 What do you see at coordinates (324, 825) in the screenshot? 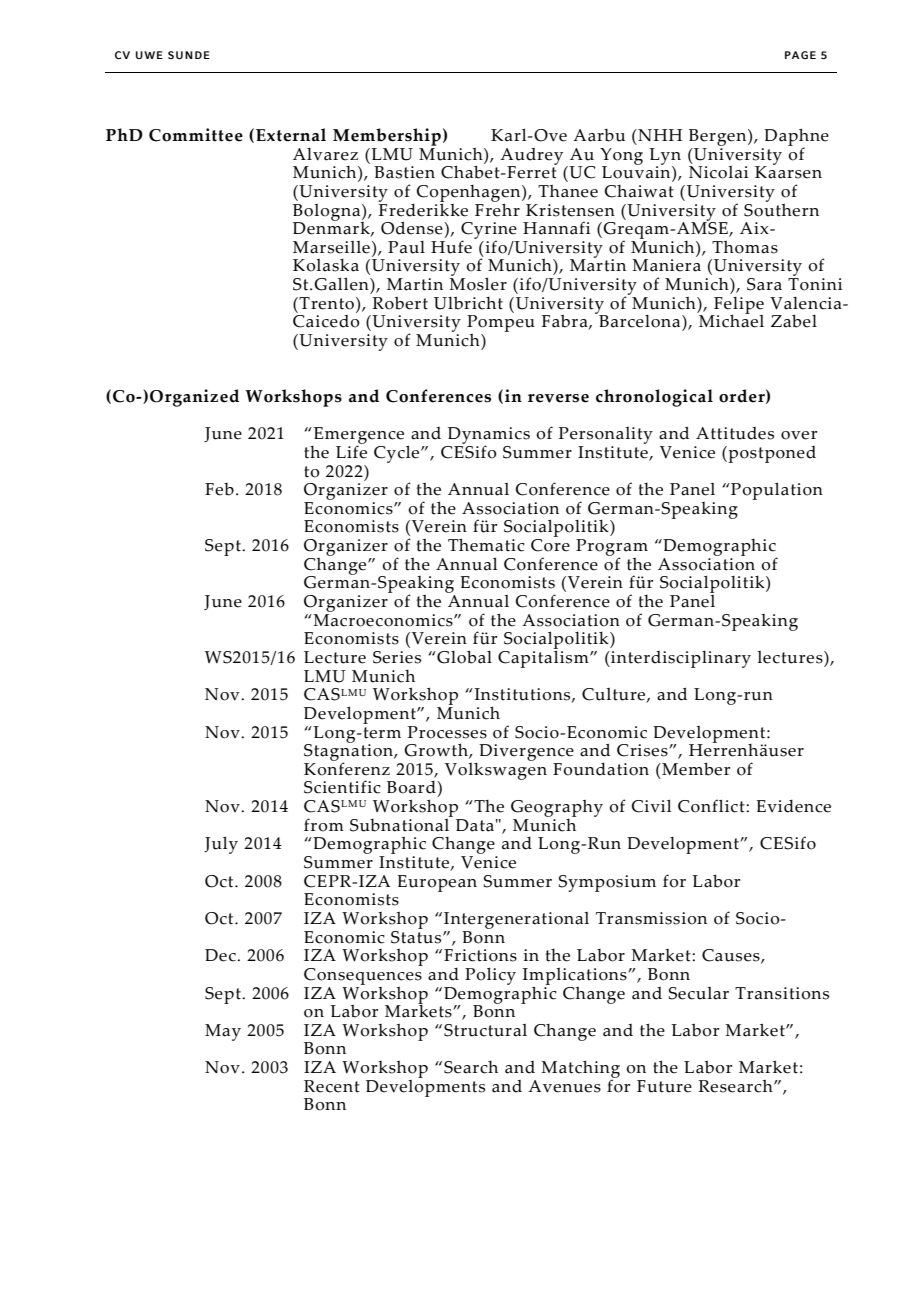
I see `from` at bounding box center [324, 825].
